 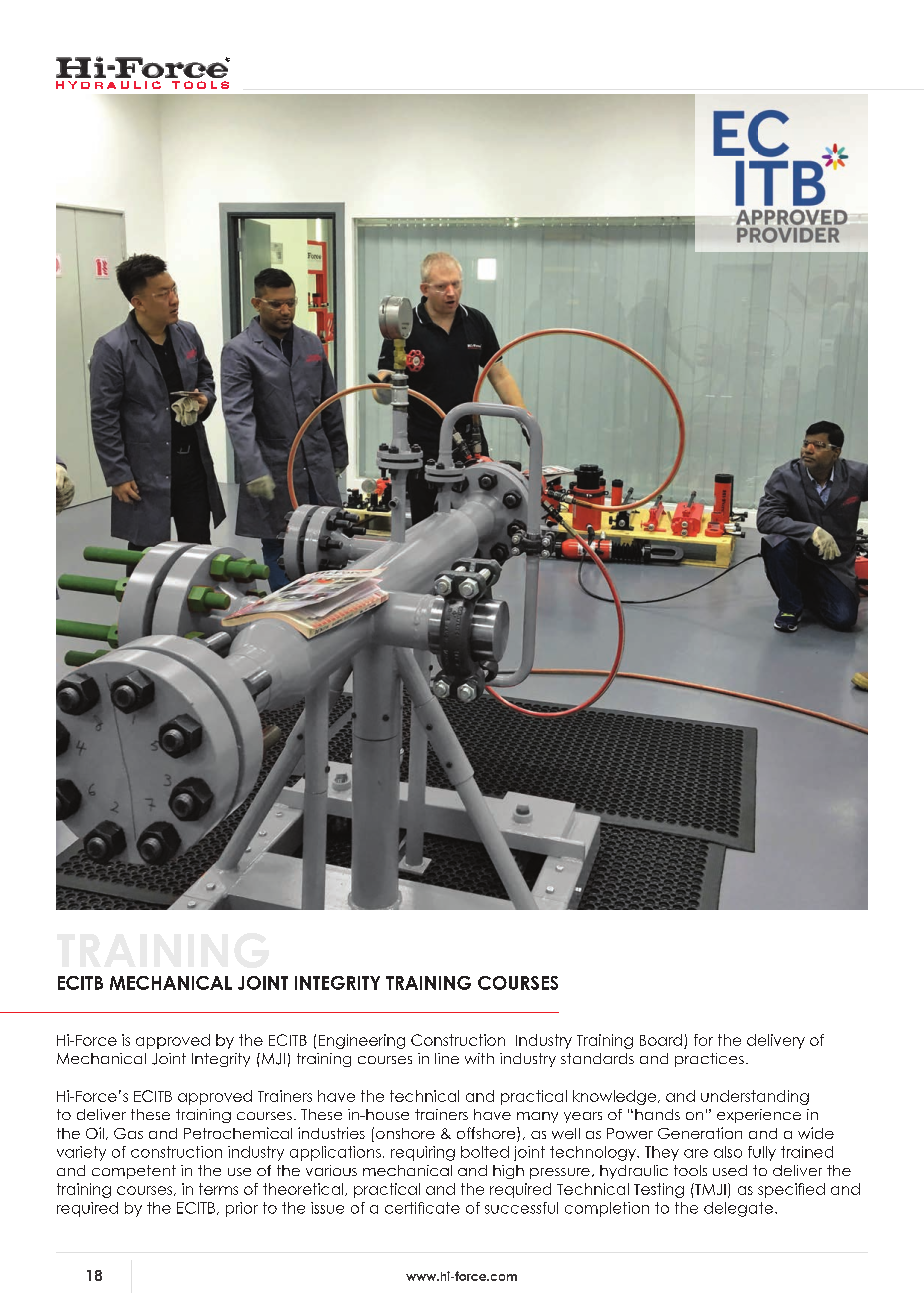 What do you see at coordinates (730, 1170) in the screenshot?
I see `used` at bounding box center [730, 1170].
